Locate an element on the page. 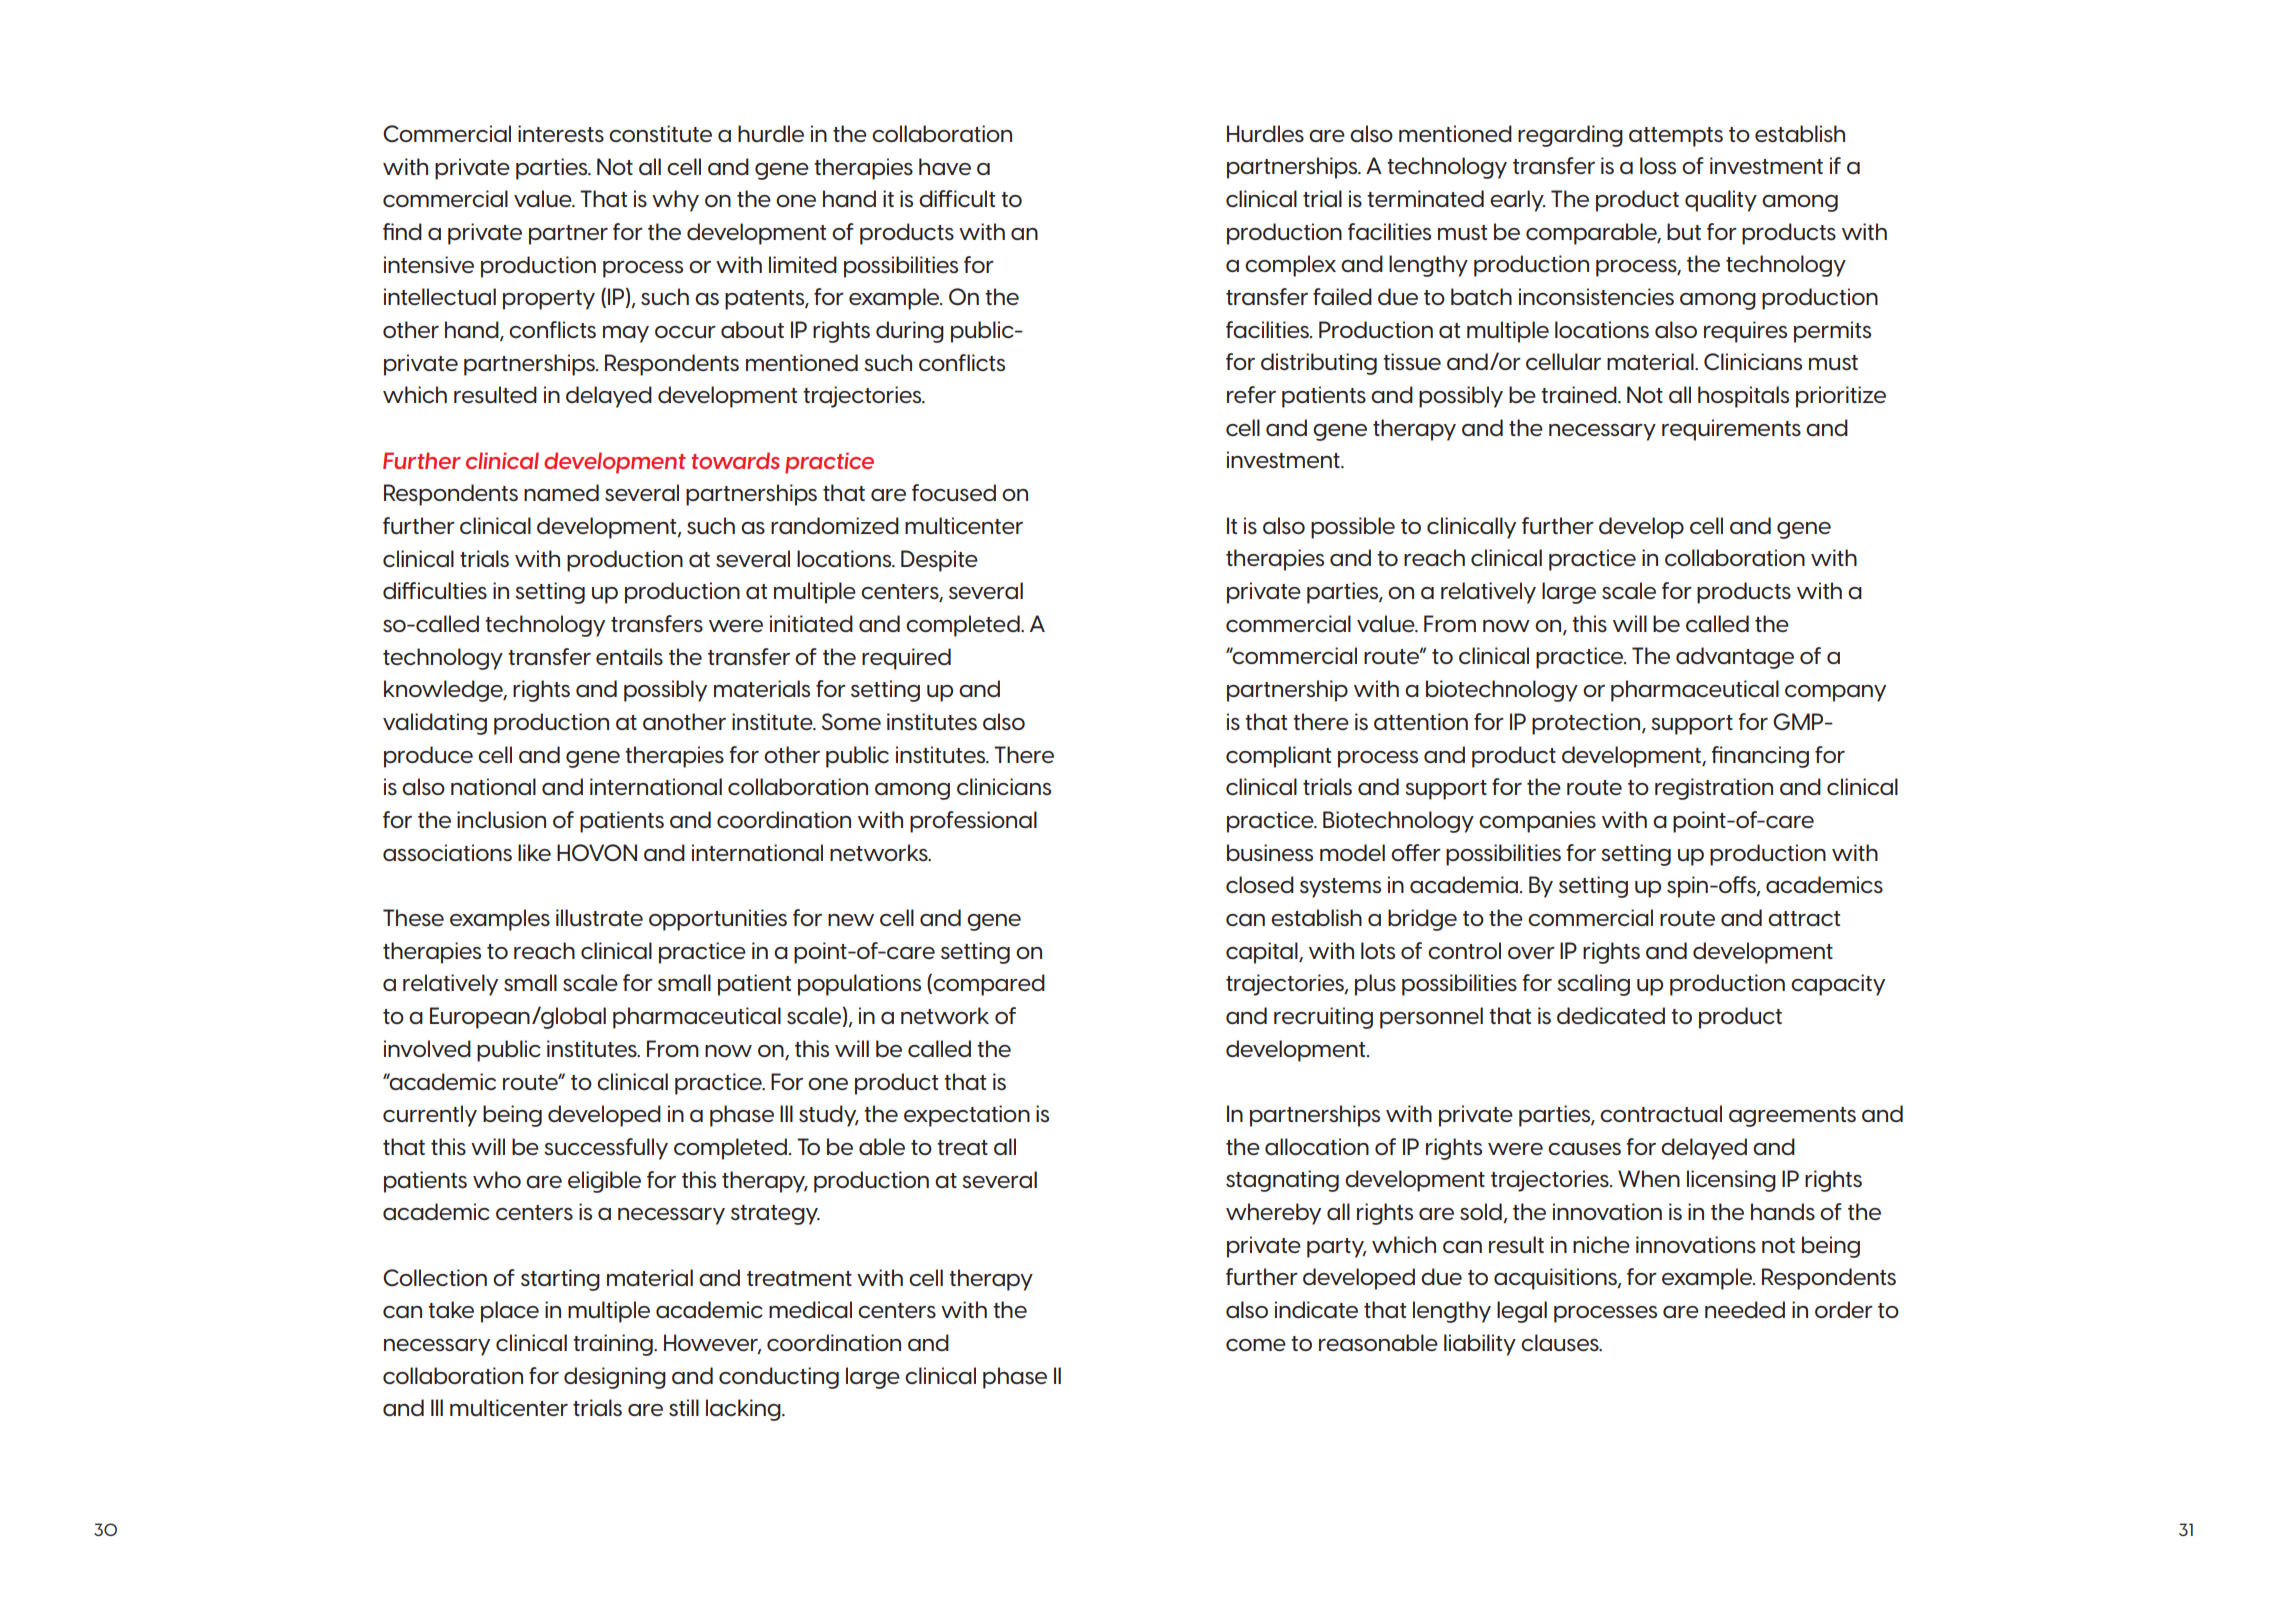 The image size is (2288, 1618). named is located at coordinates (561, 492).
